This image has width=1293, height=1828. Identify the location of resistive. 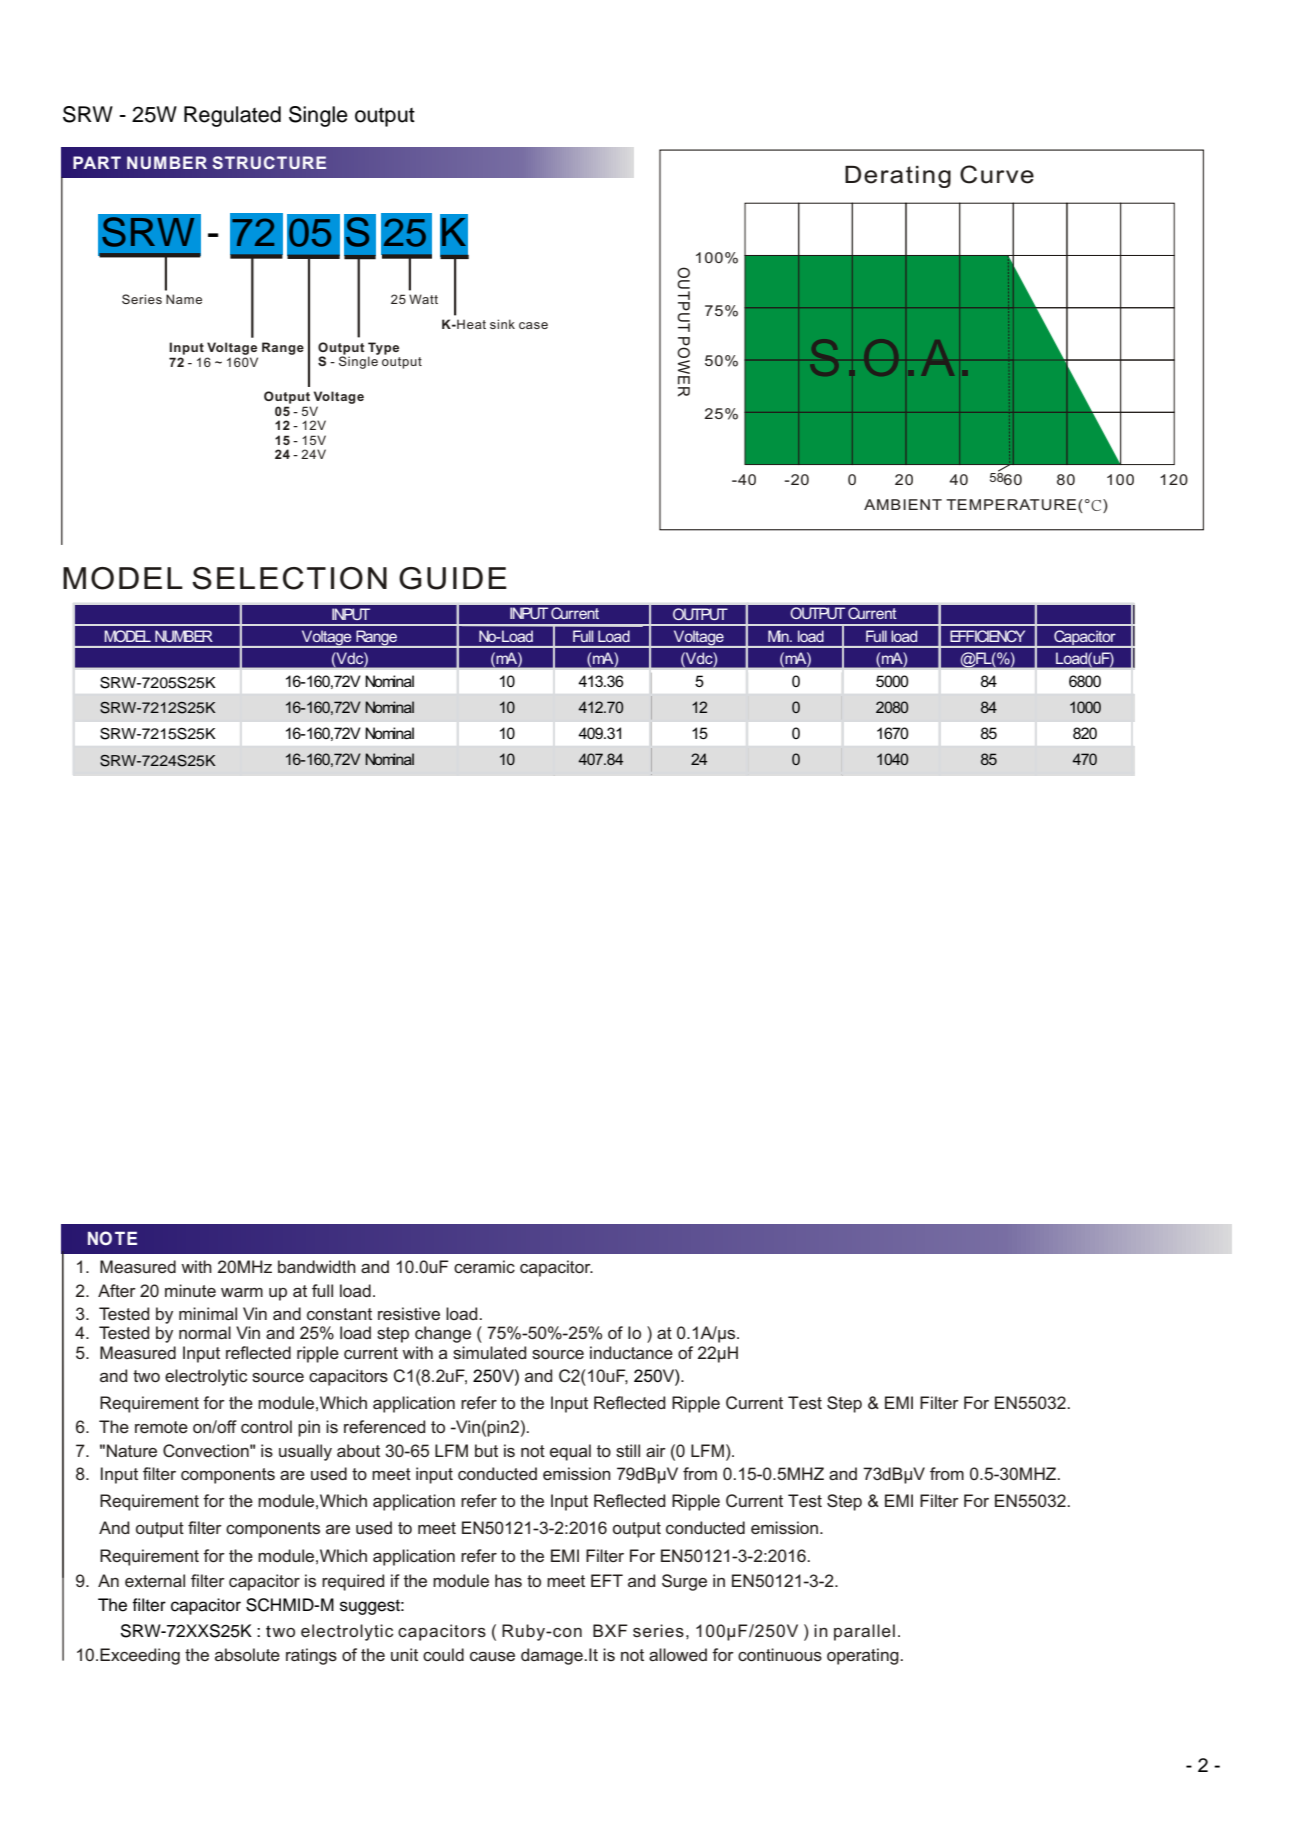
(409, 1313).
